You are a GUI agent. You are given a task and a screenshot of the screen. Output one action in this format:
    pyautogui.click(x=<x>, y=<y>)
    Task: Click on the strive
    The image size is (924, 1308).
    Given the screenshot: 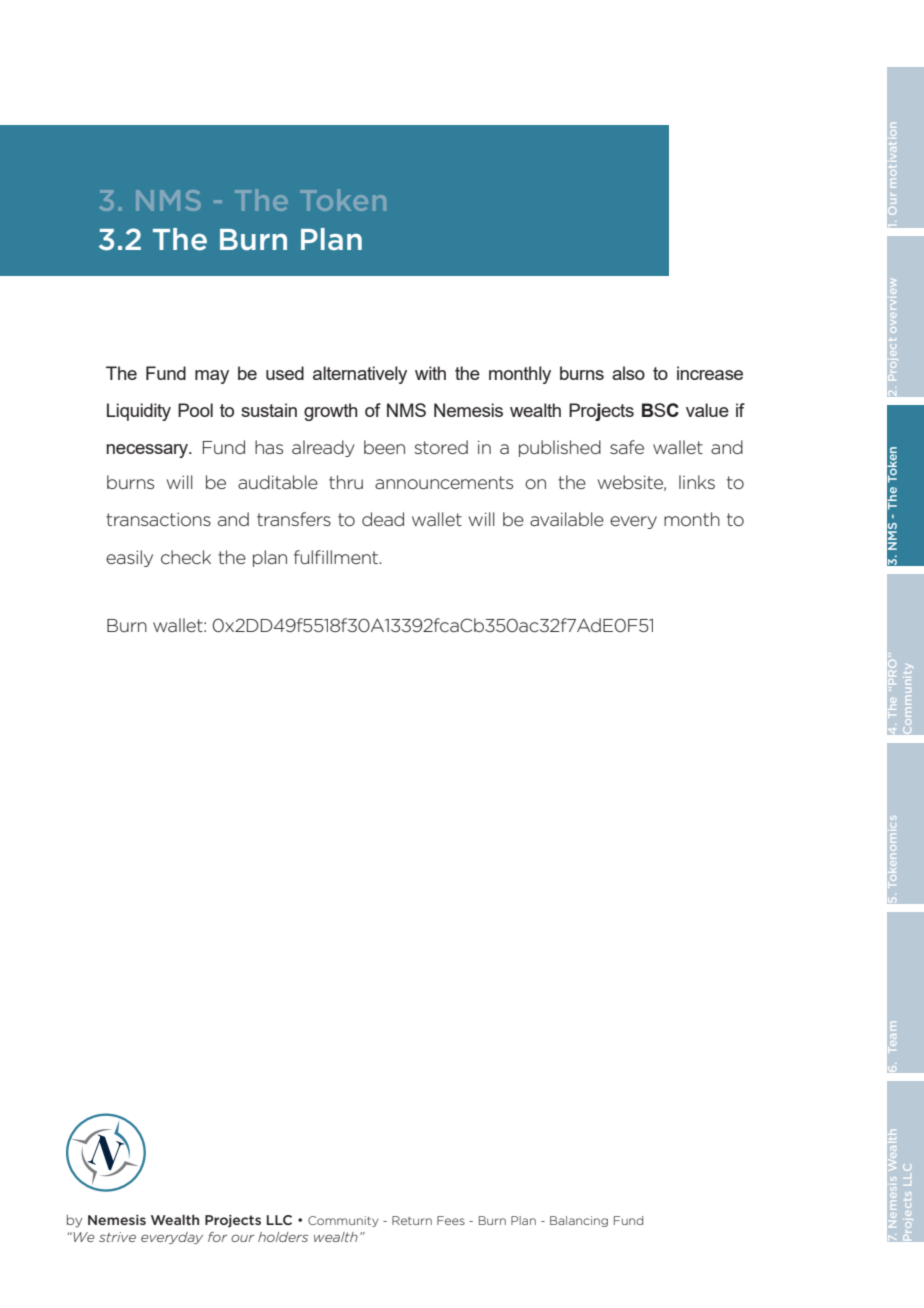 What is the action you would take?
    pyautogui.click(x=117, y=1237)
